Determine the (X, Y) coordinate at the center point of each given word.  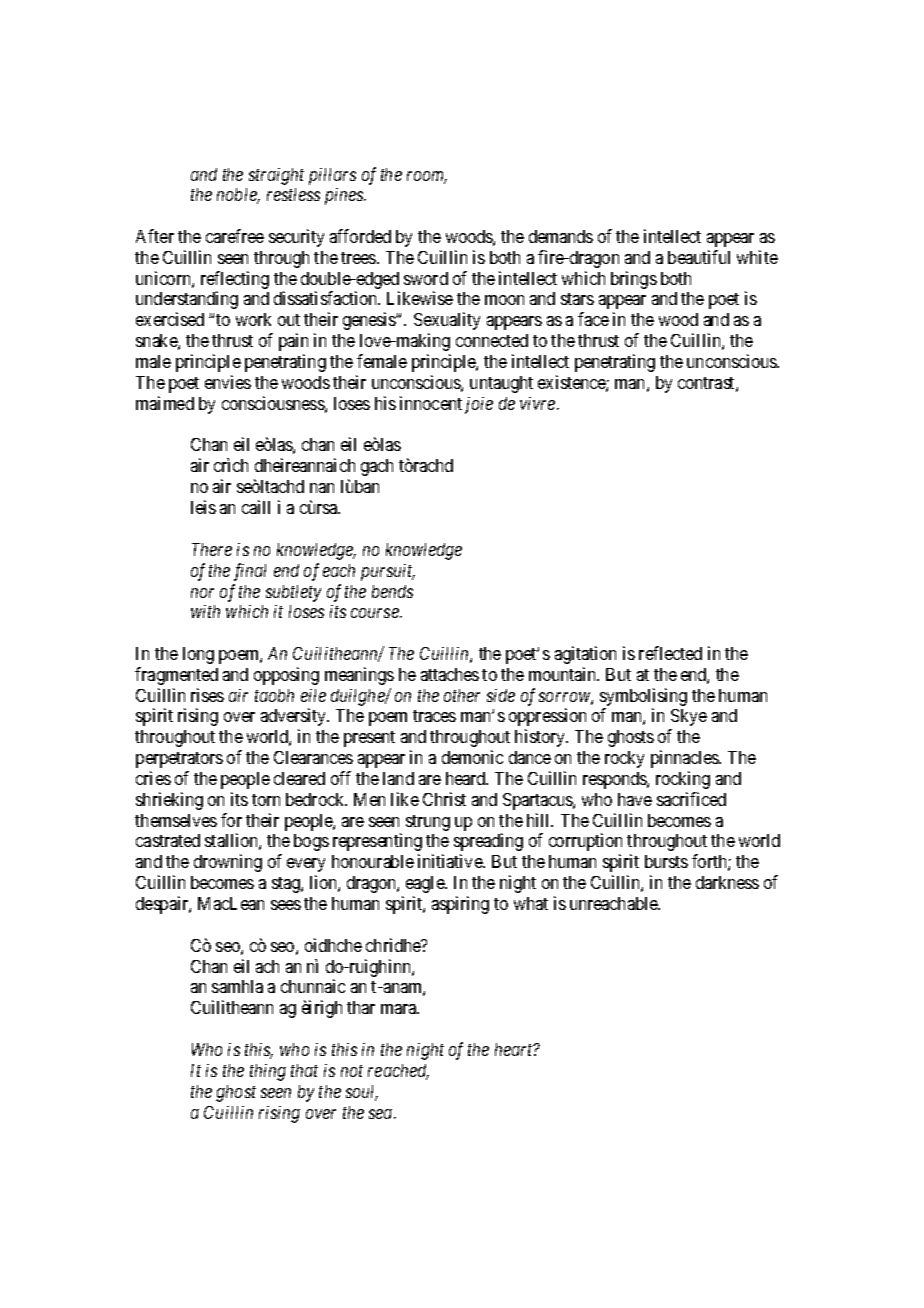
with (205, 611)
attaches (450, 674)
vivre (539, 403)
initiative (451, 861)
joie (479, 405)
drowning (228, 863)
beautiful (699, 257)
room (427, 177)
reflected (670, 653)
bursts (666, 861)
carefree (235, 236)
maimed (165, 403)
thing (268, 1072)
